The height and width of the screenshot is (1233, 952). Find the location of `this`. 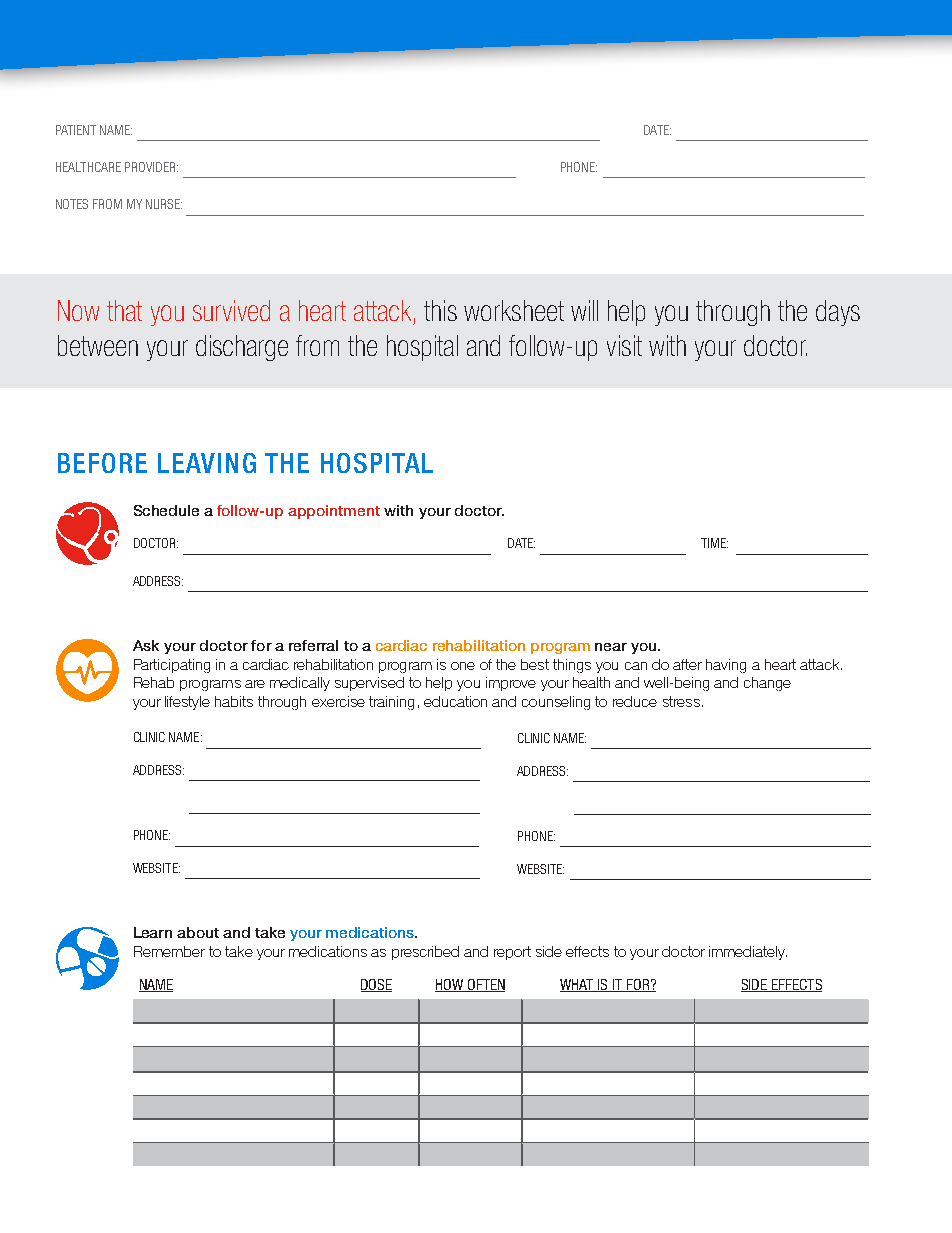

this is located at coordinates (440, 310).
